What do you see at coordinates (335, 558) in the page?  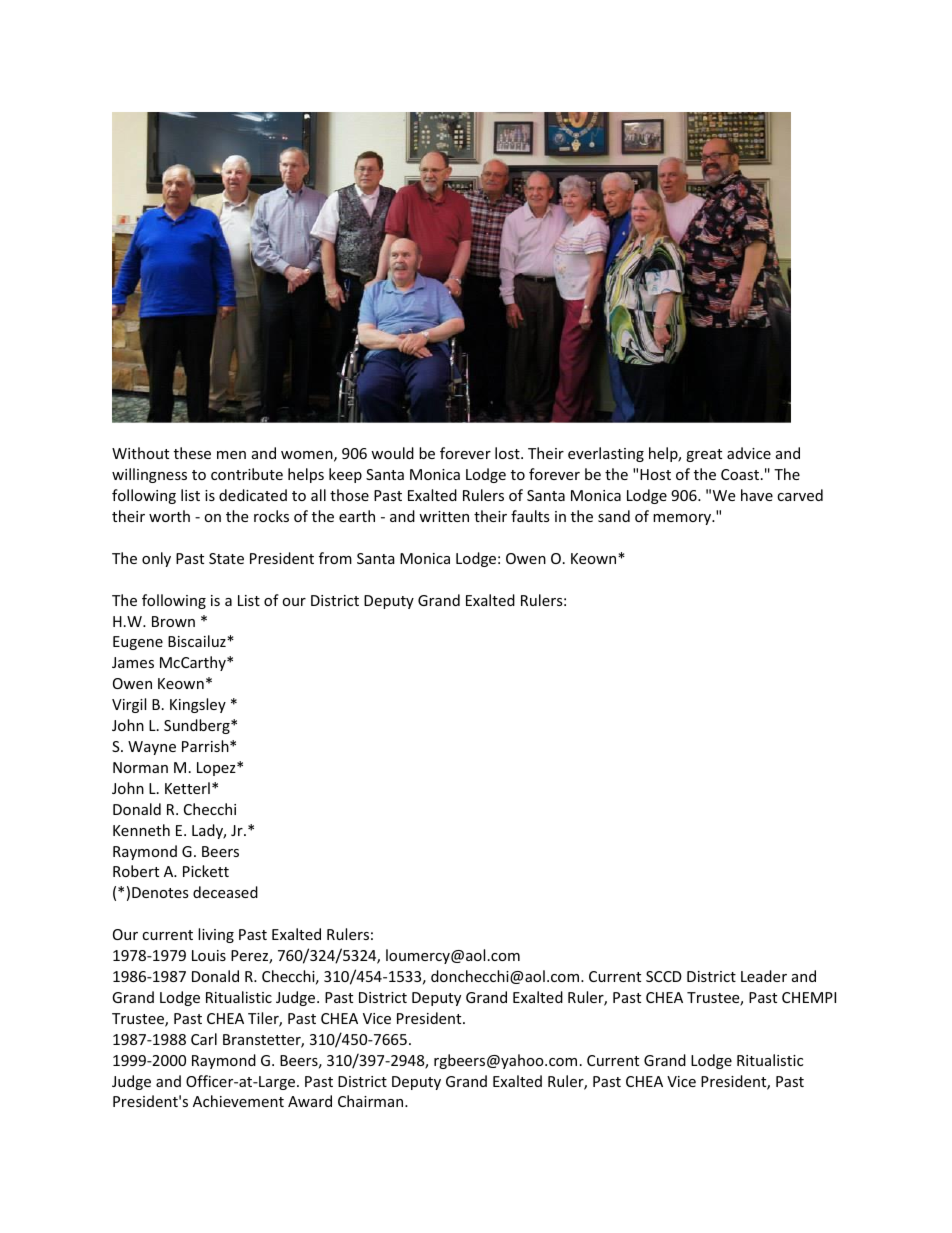 I see `from` at bounding box center [335, 558].
